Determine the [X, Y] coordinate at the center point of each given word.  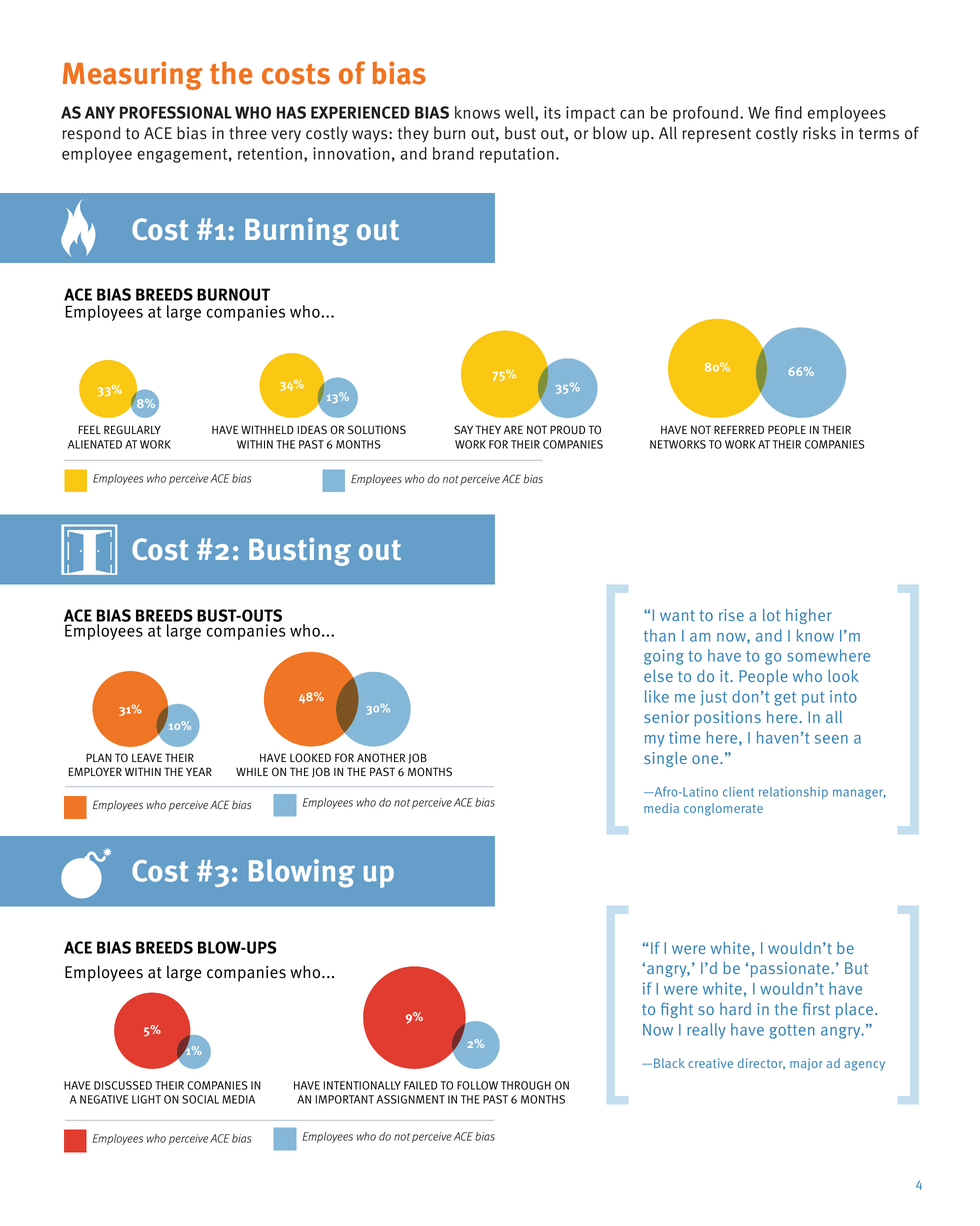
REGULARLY [132, 430]
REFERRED [739, 429]
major [806, 1064]
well [520, 113]
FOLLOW [477, 1085]
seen [831, 739]
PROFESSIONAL [176, 112]
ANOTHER [381, 758]
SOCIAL [200, 1099]
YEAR [199, 771]
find [788, 112]
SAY [463, 430]
